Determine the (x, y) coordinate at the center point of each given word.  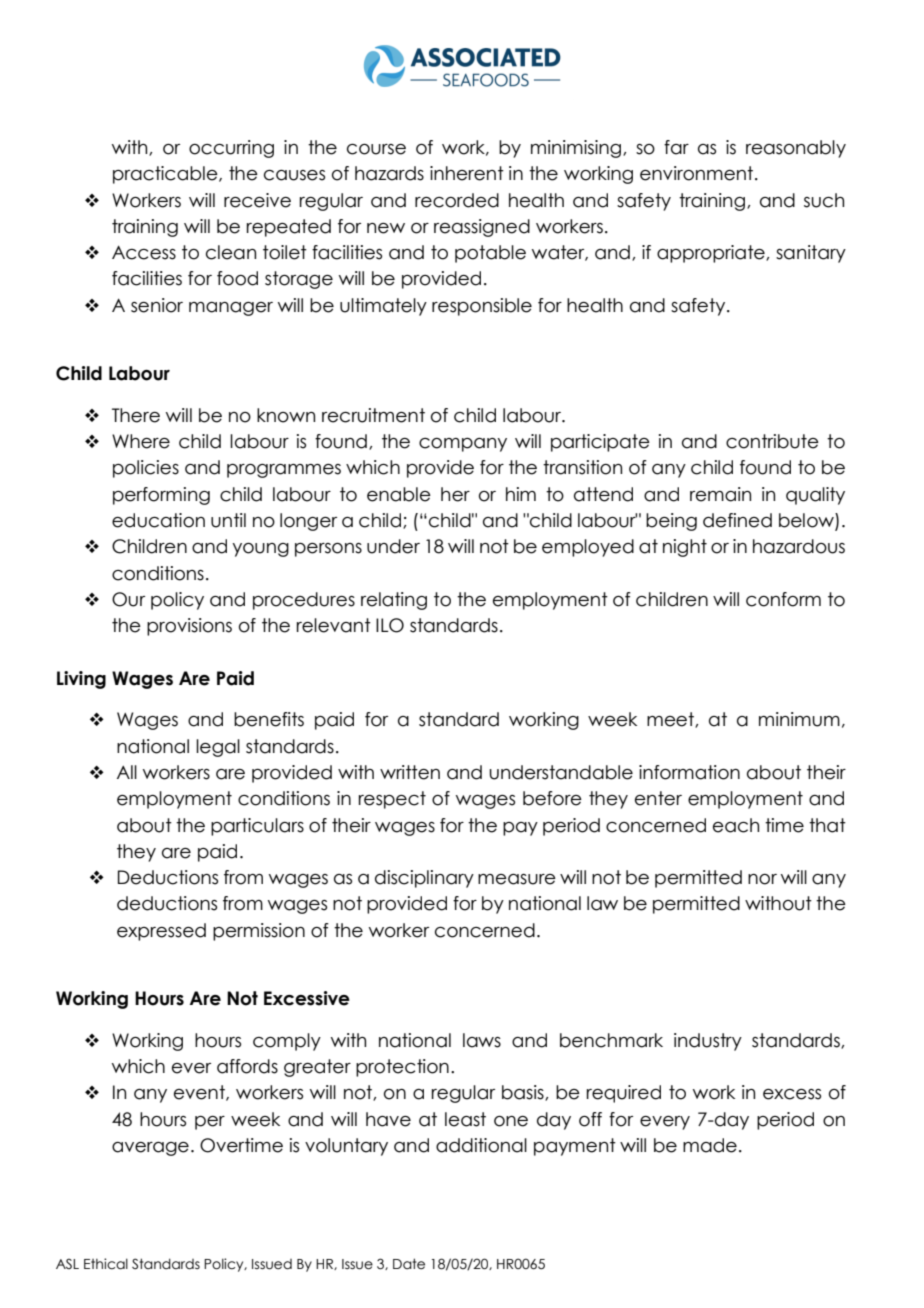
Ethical (106, 1264)
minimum (799, 719)
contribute (772, 441)
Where (141, 441)
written (410, 772)
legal (218, 748)
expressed (161, 932)
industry (708, 1042)
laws (482, 1040)
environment (698, 173)
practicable (166, 175)
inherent (467, 173)
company (463, 445)
